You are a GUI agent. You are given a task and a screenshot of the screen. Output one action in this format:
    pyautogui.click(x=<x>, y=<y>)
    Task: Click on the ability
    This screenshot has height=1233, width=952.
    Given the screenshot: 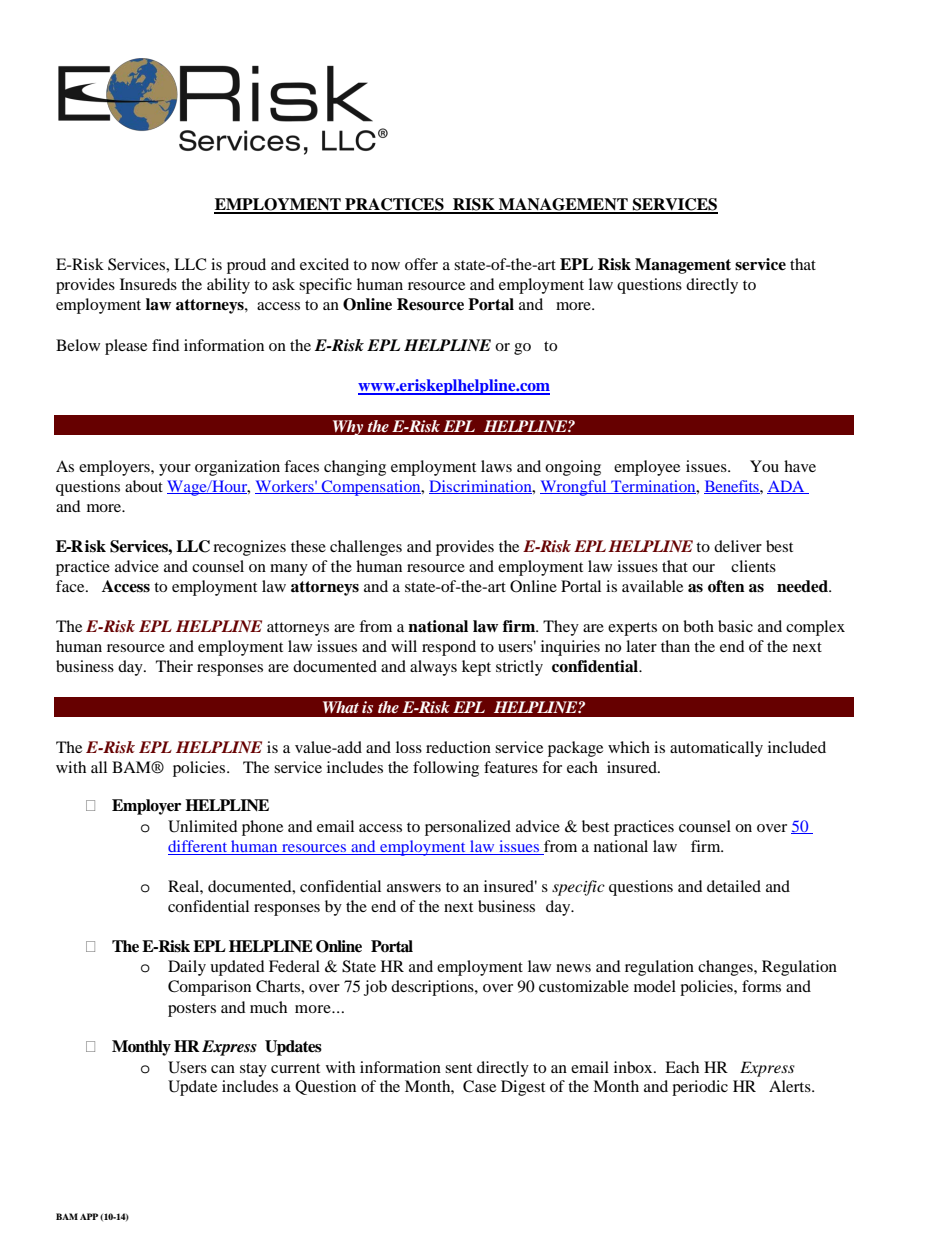 What is the action you would take?
    pyautogui.click(x=228, y=286)
